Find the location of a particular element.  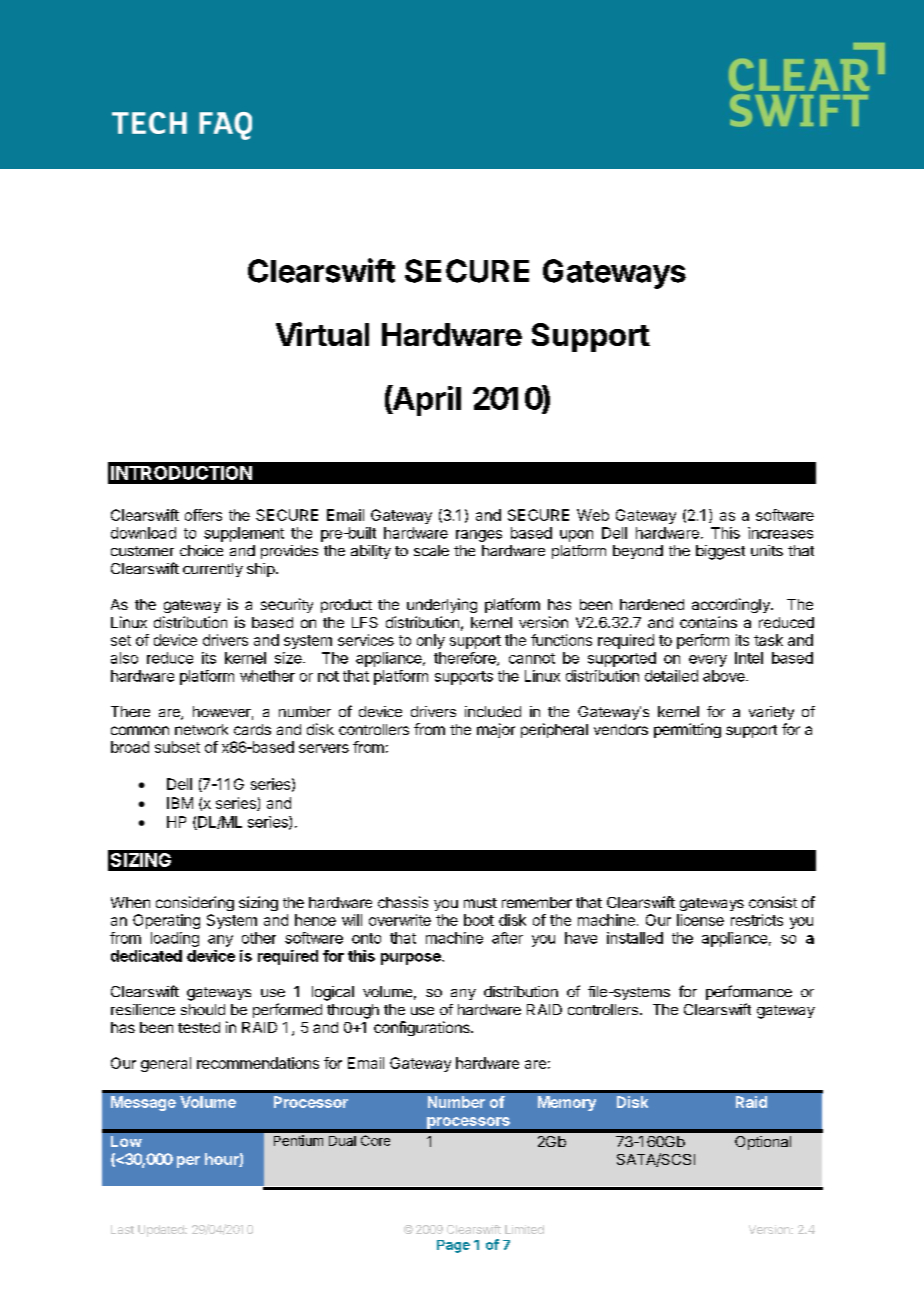

must is located at coordinates (480, 903).
